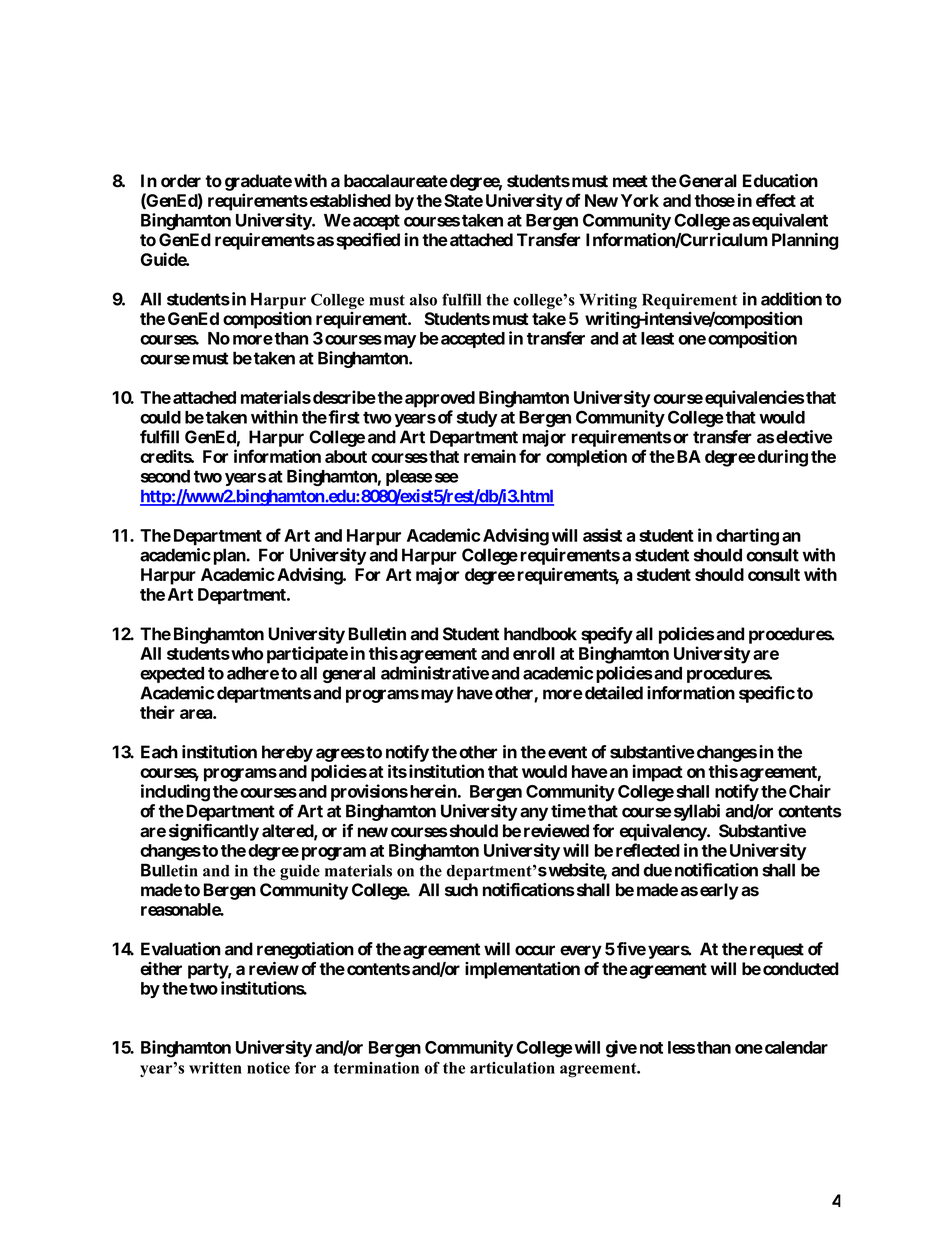  Describe the element at coordinates (567, 752) in the image. I see `event` at that location.
